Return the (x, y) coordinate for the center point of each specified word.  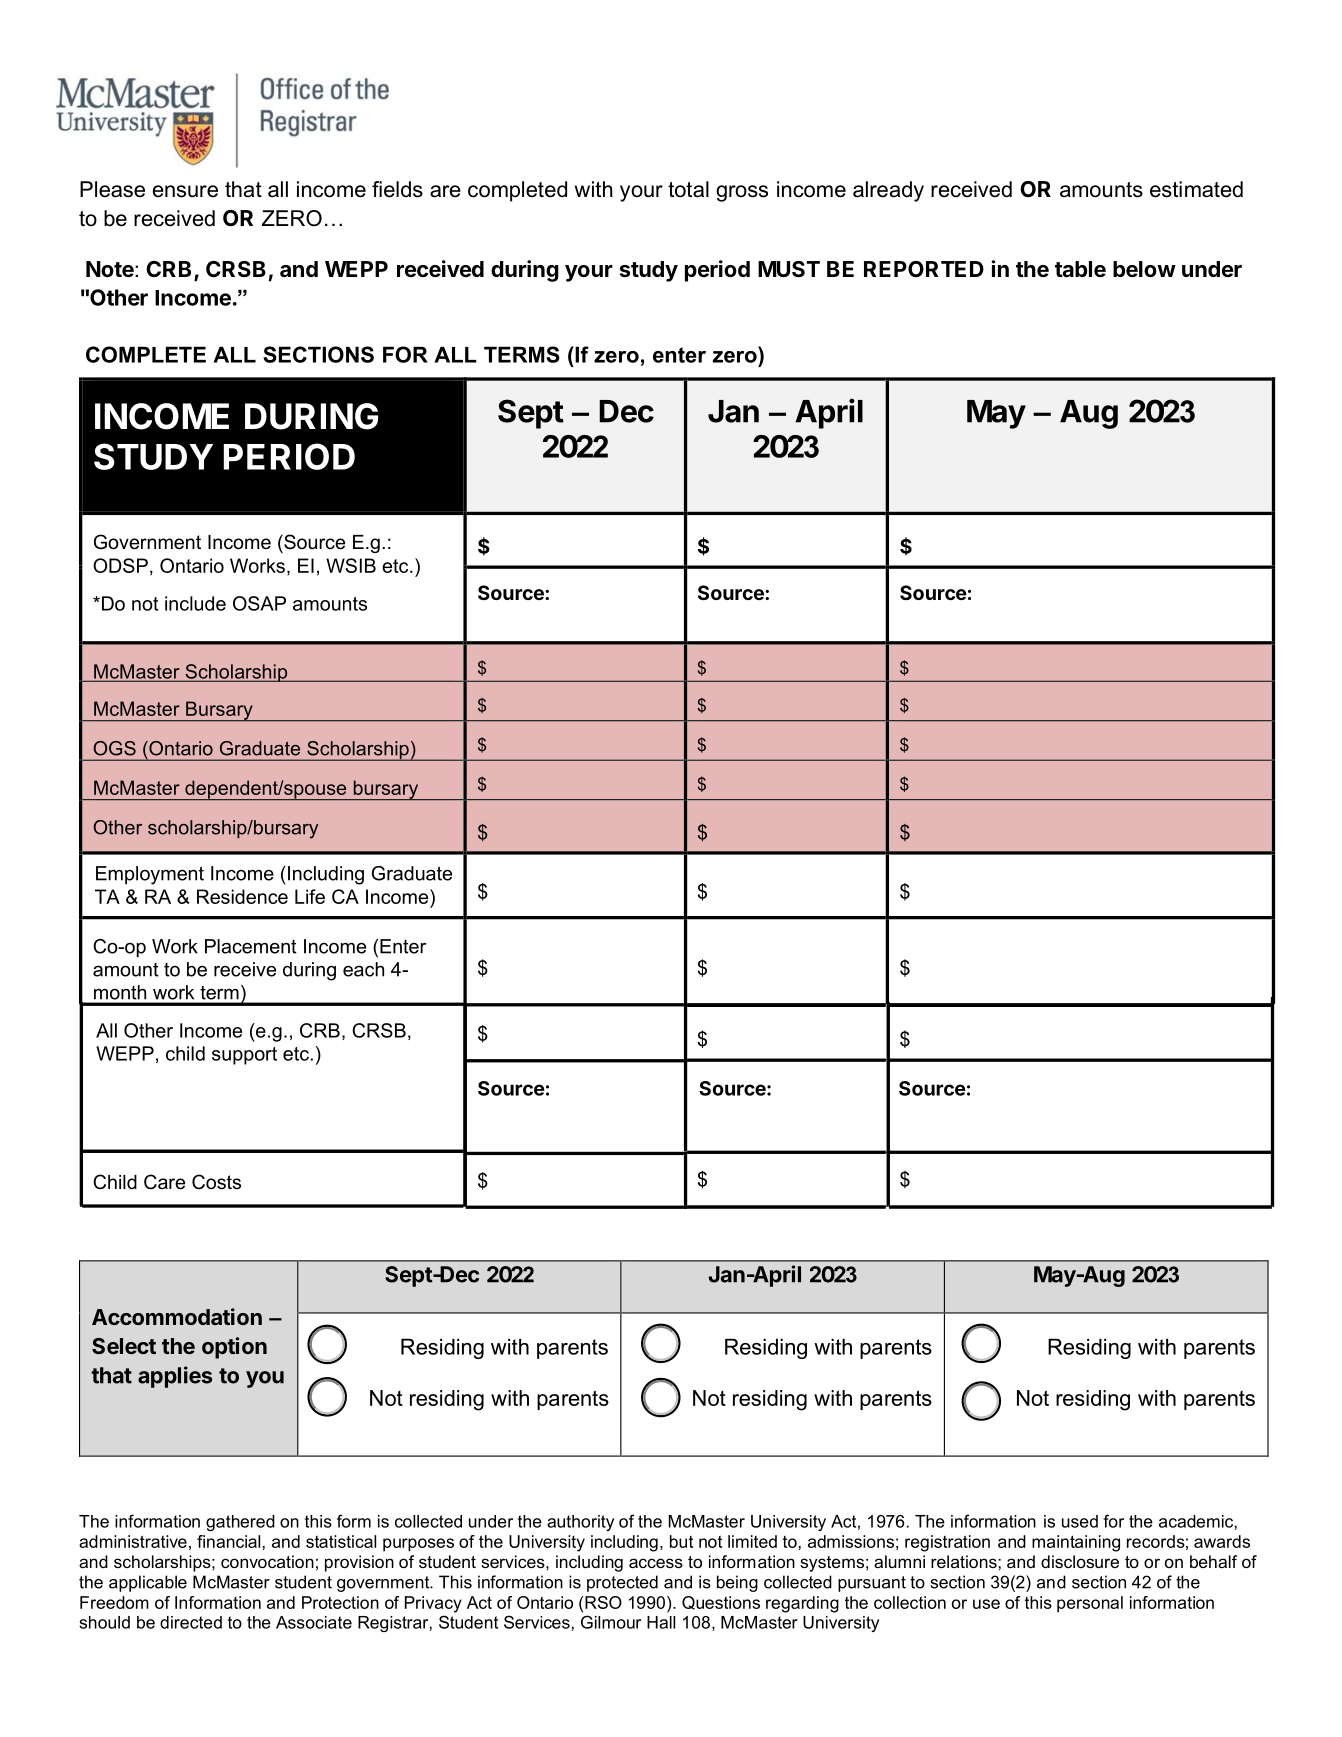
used (1080, 1521)
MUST (789, 269)
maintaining (1076, 1543)
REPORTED (924, 269)
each (363, 969)
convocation (267, 1561)
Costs (216, 1182)
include (195, 603)
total (688, 189)
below (1144, 269)
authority (580, 1523)
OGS (114, 748)
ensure (185, 191)
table (1080, 269)
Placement (251, 946)
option (234, 1348)
